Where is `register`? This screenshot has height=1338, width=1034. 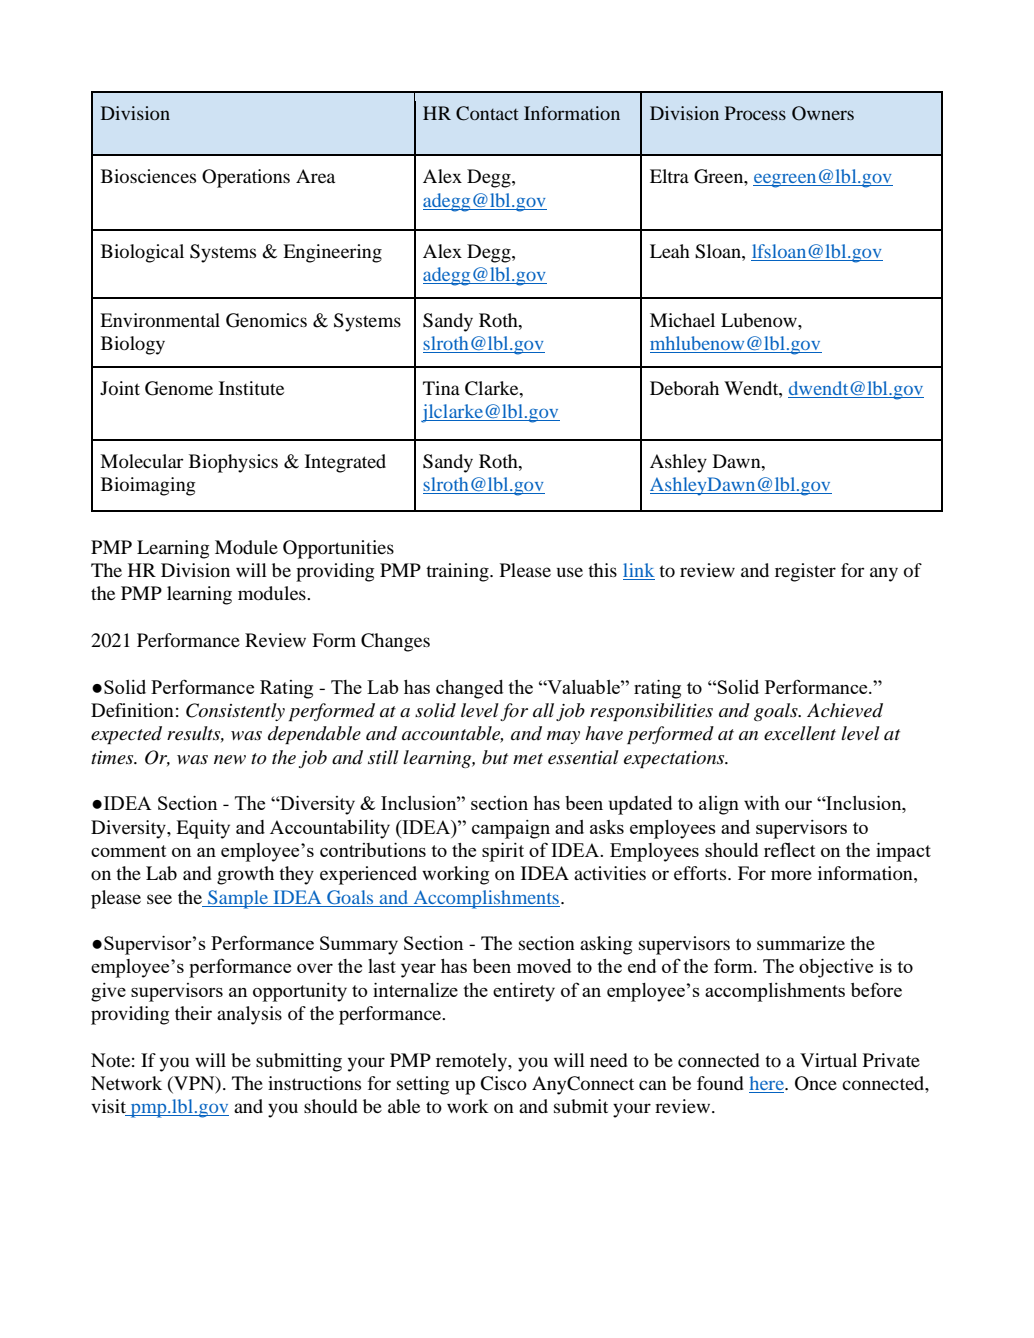 register is located at coordinates (805, 572).
